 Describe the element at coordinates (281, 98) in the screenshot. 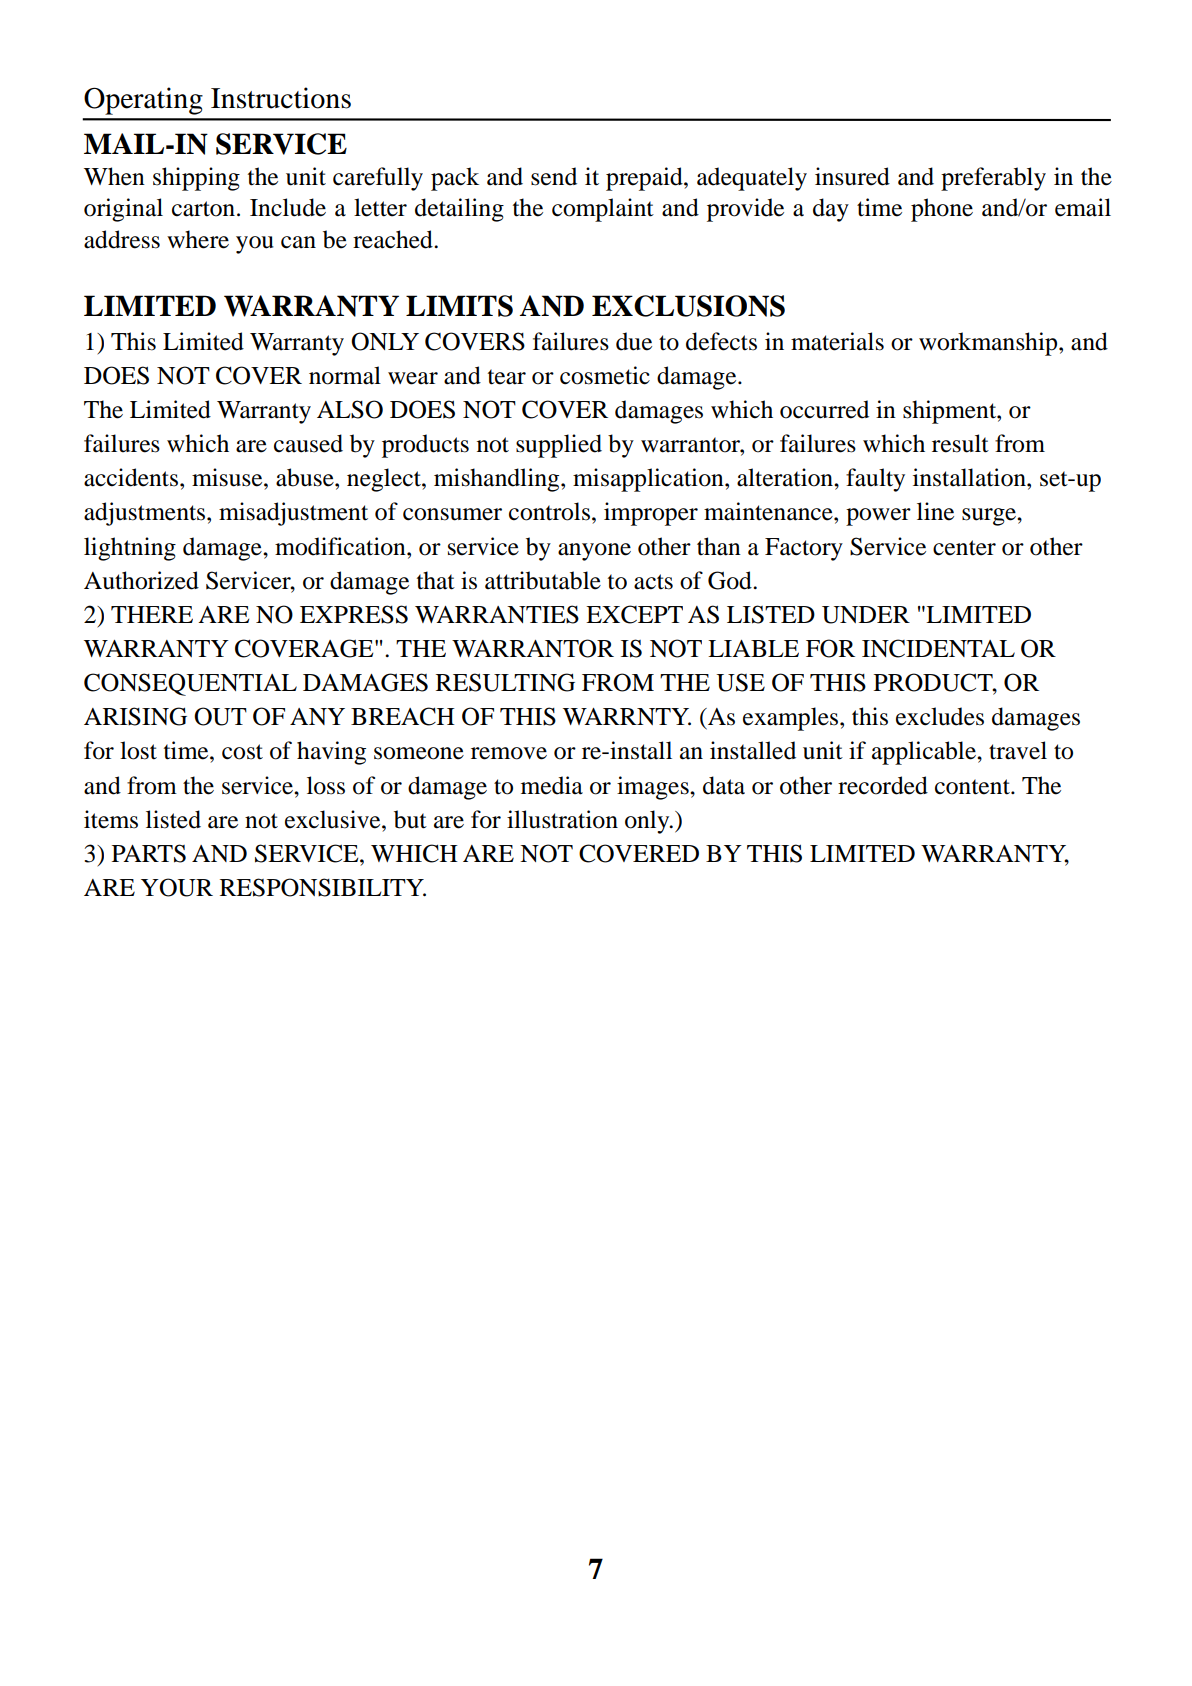

I see `Instructions` at that location.
